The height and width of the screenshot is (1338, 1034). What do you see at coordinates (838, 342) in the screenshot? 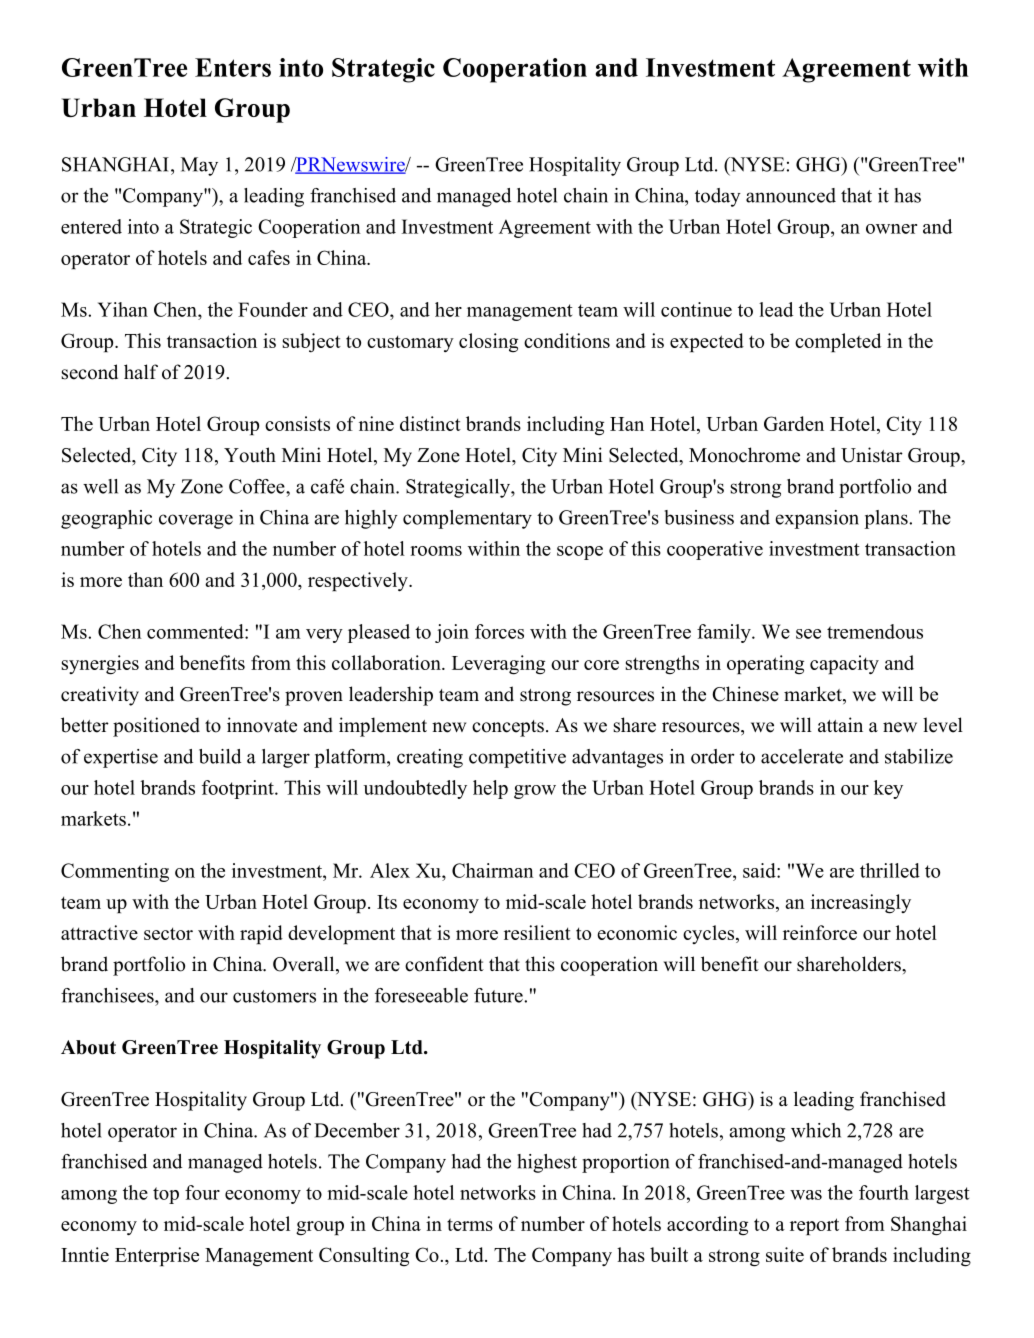
I see `completed` at bounding box center [838, 342].
